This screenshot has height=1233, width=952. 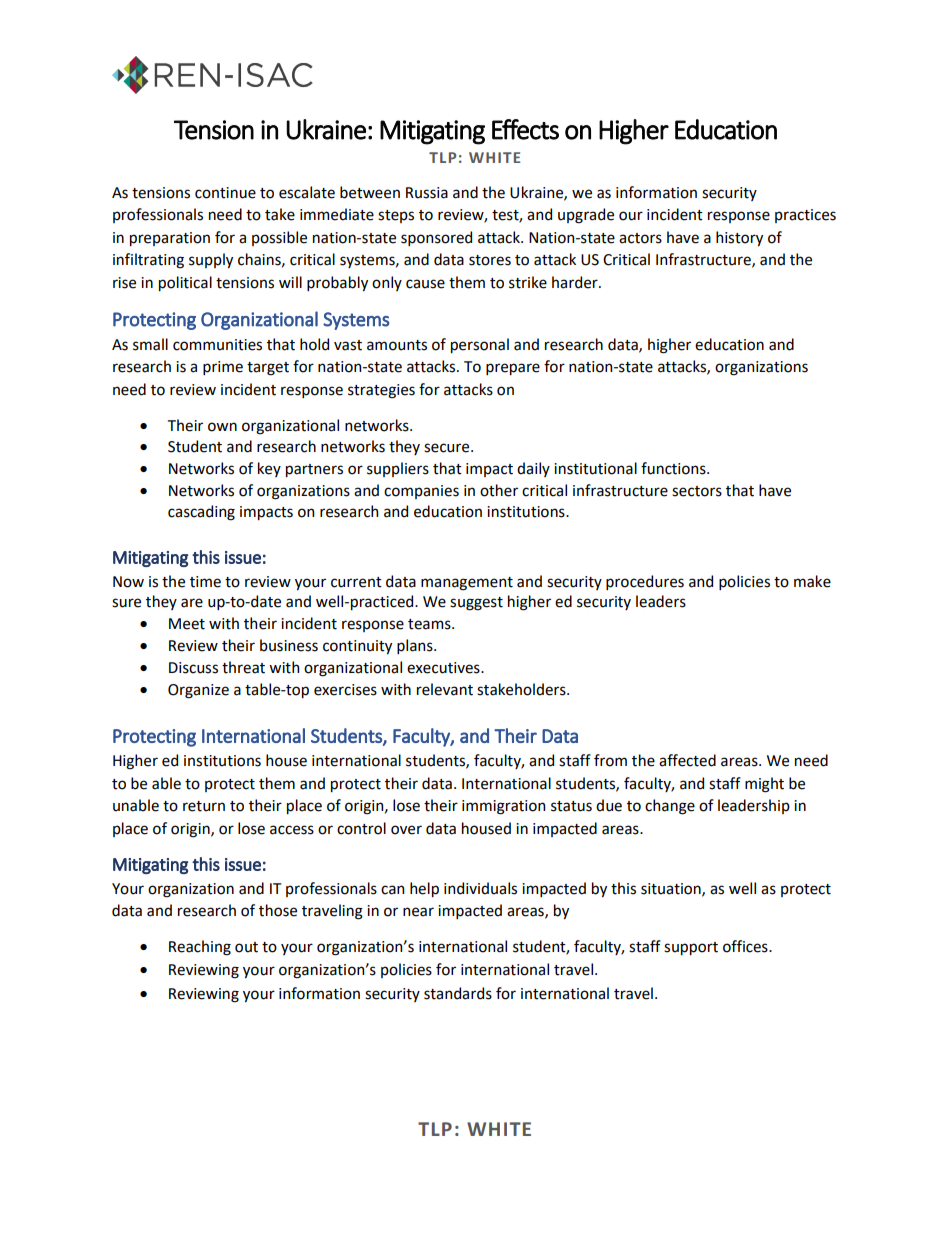 I want to click on practices, so click(x=805, y=216).
